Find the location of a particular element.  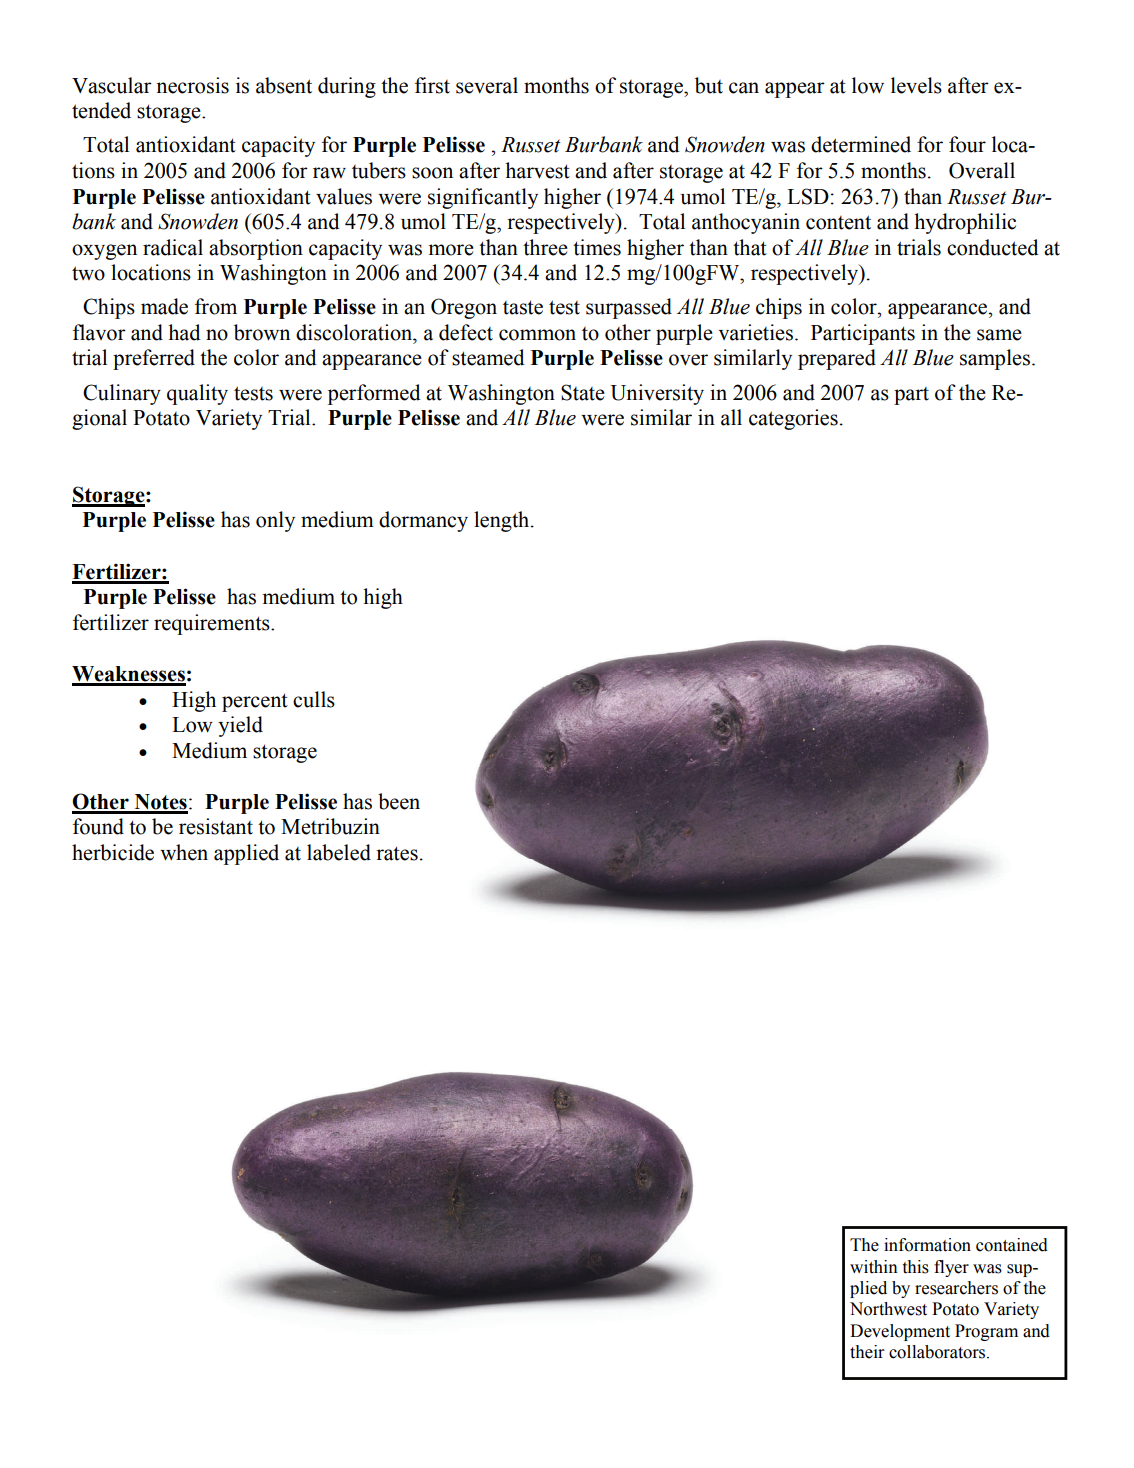

information is located at coordinates (927, 1245).
